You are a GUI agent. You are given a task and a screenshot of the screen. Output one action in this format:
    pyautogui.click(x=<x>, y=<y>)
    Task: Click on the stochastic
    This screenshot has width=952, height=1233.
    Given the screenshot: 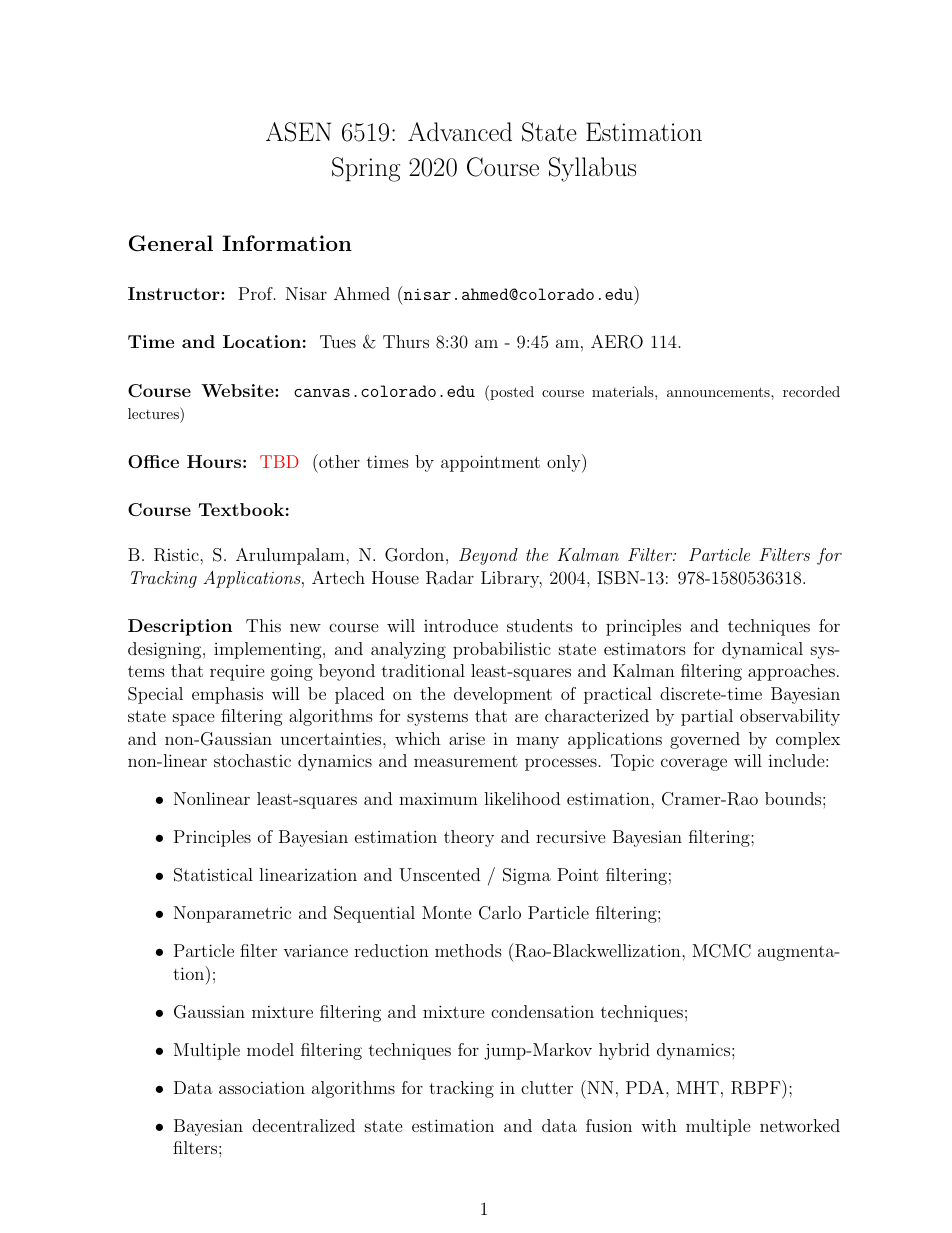 What is the action you would take?
    pyautogui.click(x=252, y=760)
